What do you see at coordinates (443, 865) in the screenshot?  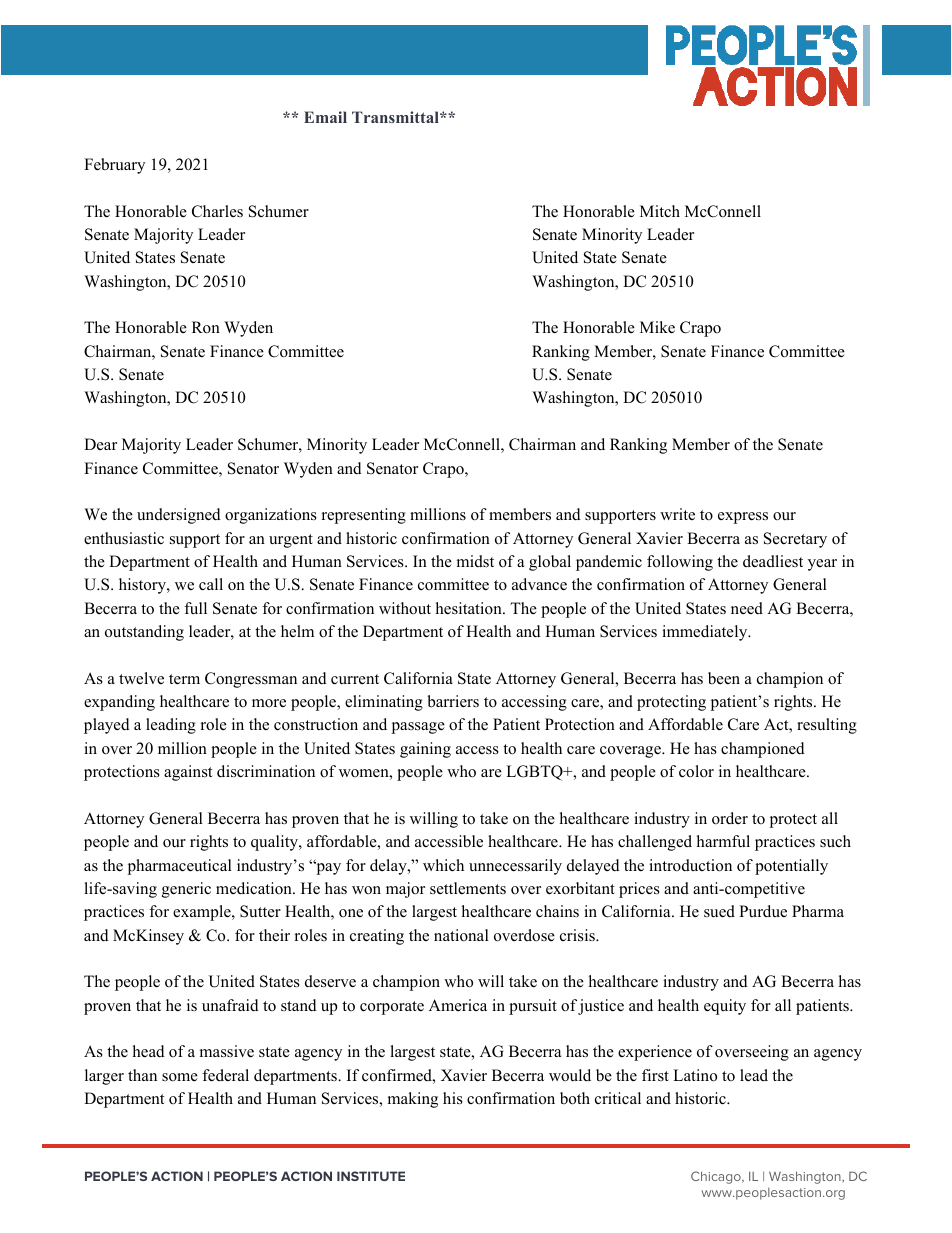 I see `which` at bounding box center [443, 865].
